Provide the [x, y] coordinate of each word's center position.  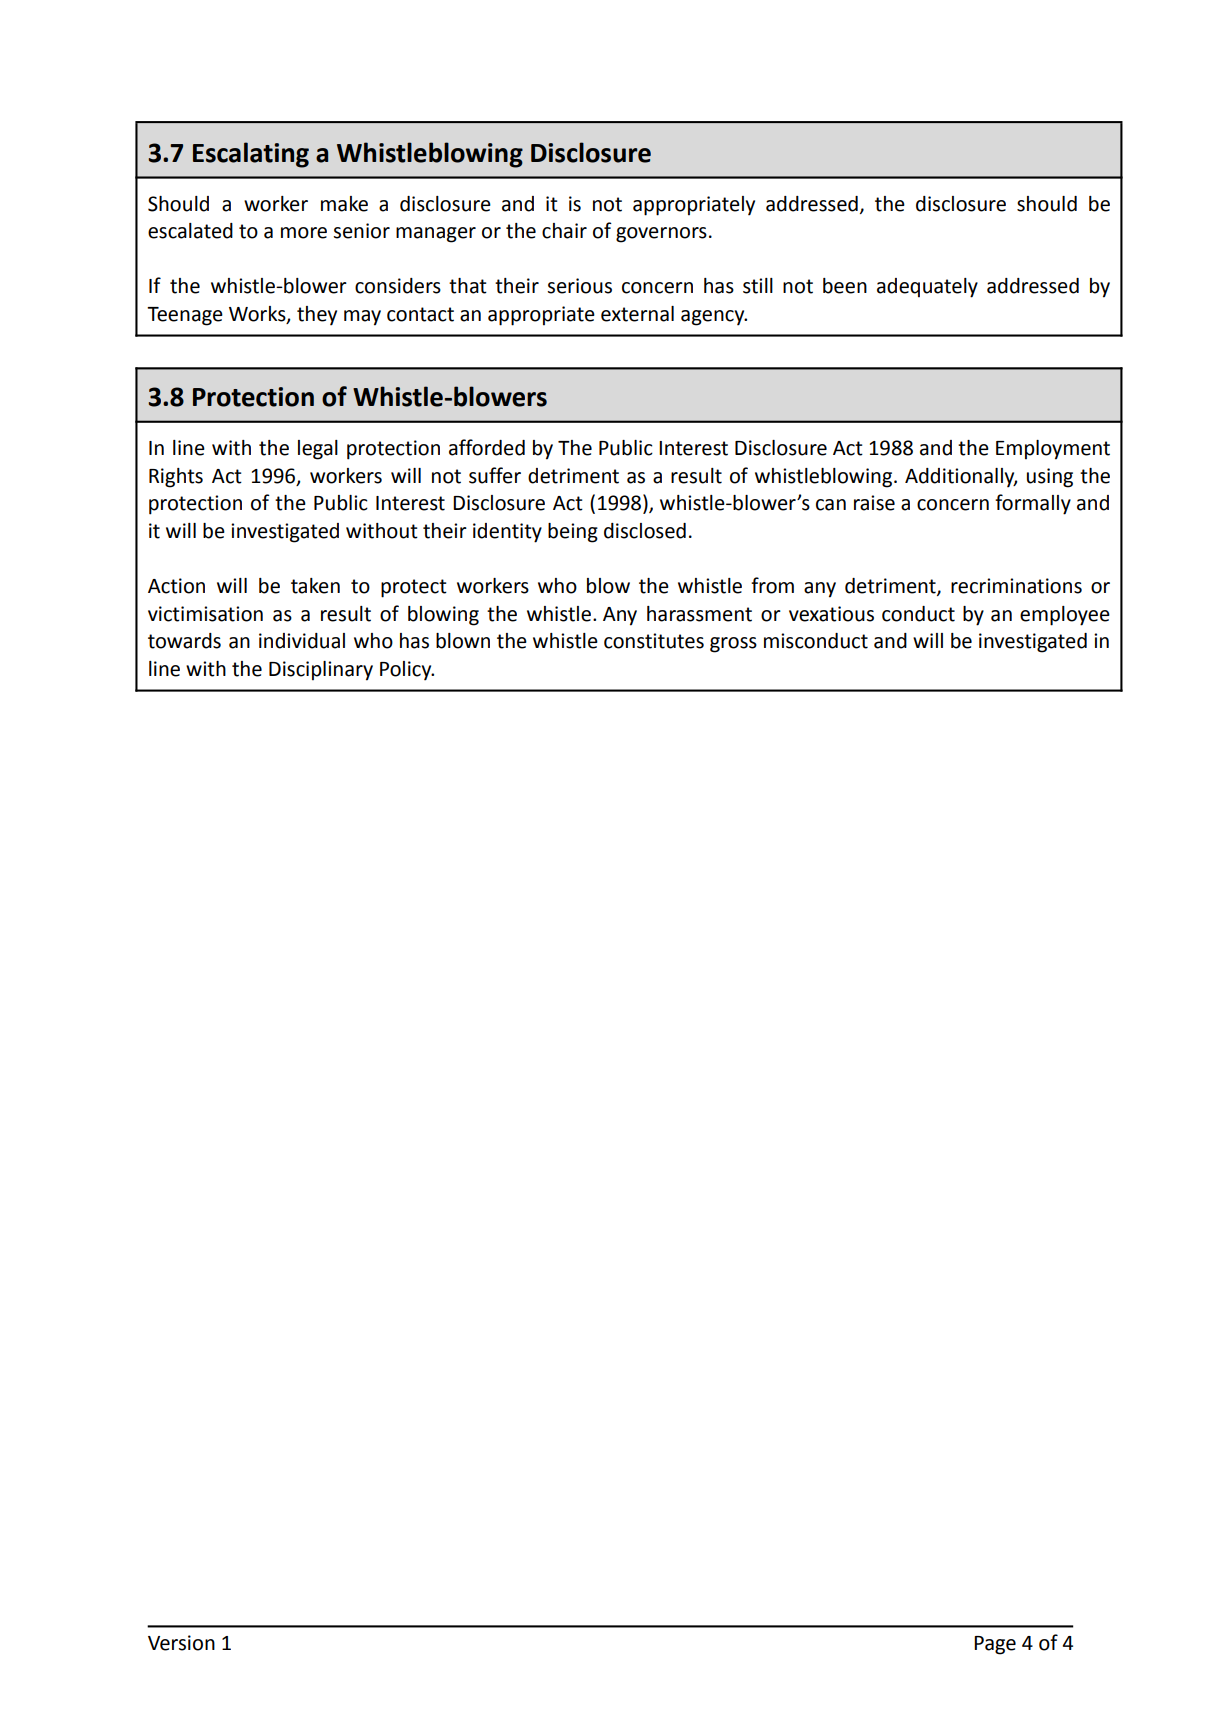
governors [661, 235]
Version [181, 1643]
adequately [927, 288]
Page [995, 1645]
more [304, 233]
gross [733, 645]
